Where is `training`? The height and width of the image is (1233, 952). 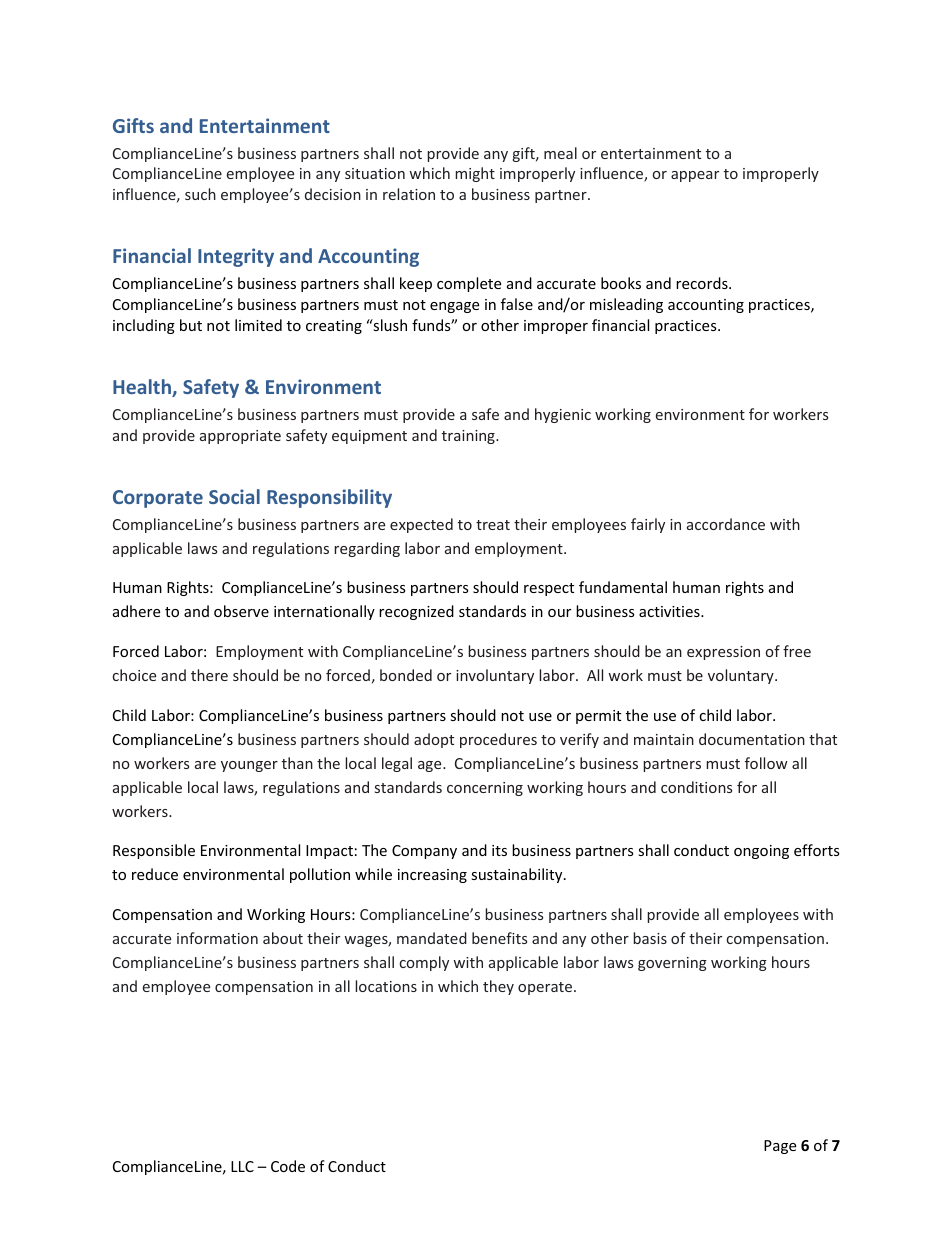
training is located at coordinates (469, 437).
